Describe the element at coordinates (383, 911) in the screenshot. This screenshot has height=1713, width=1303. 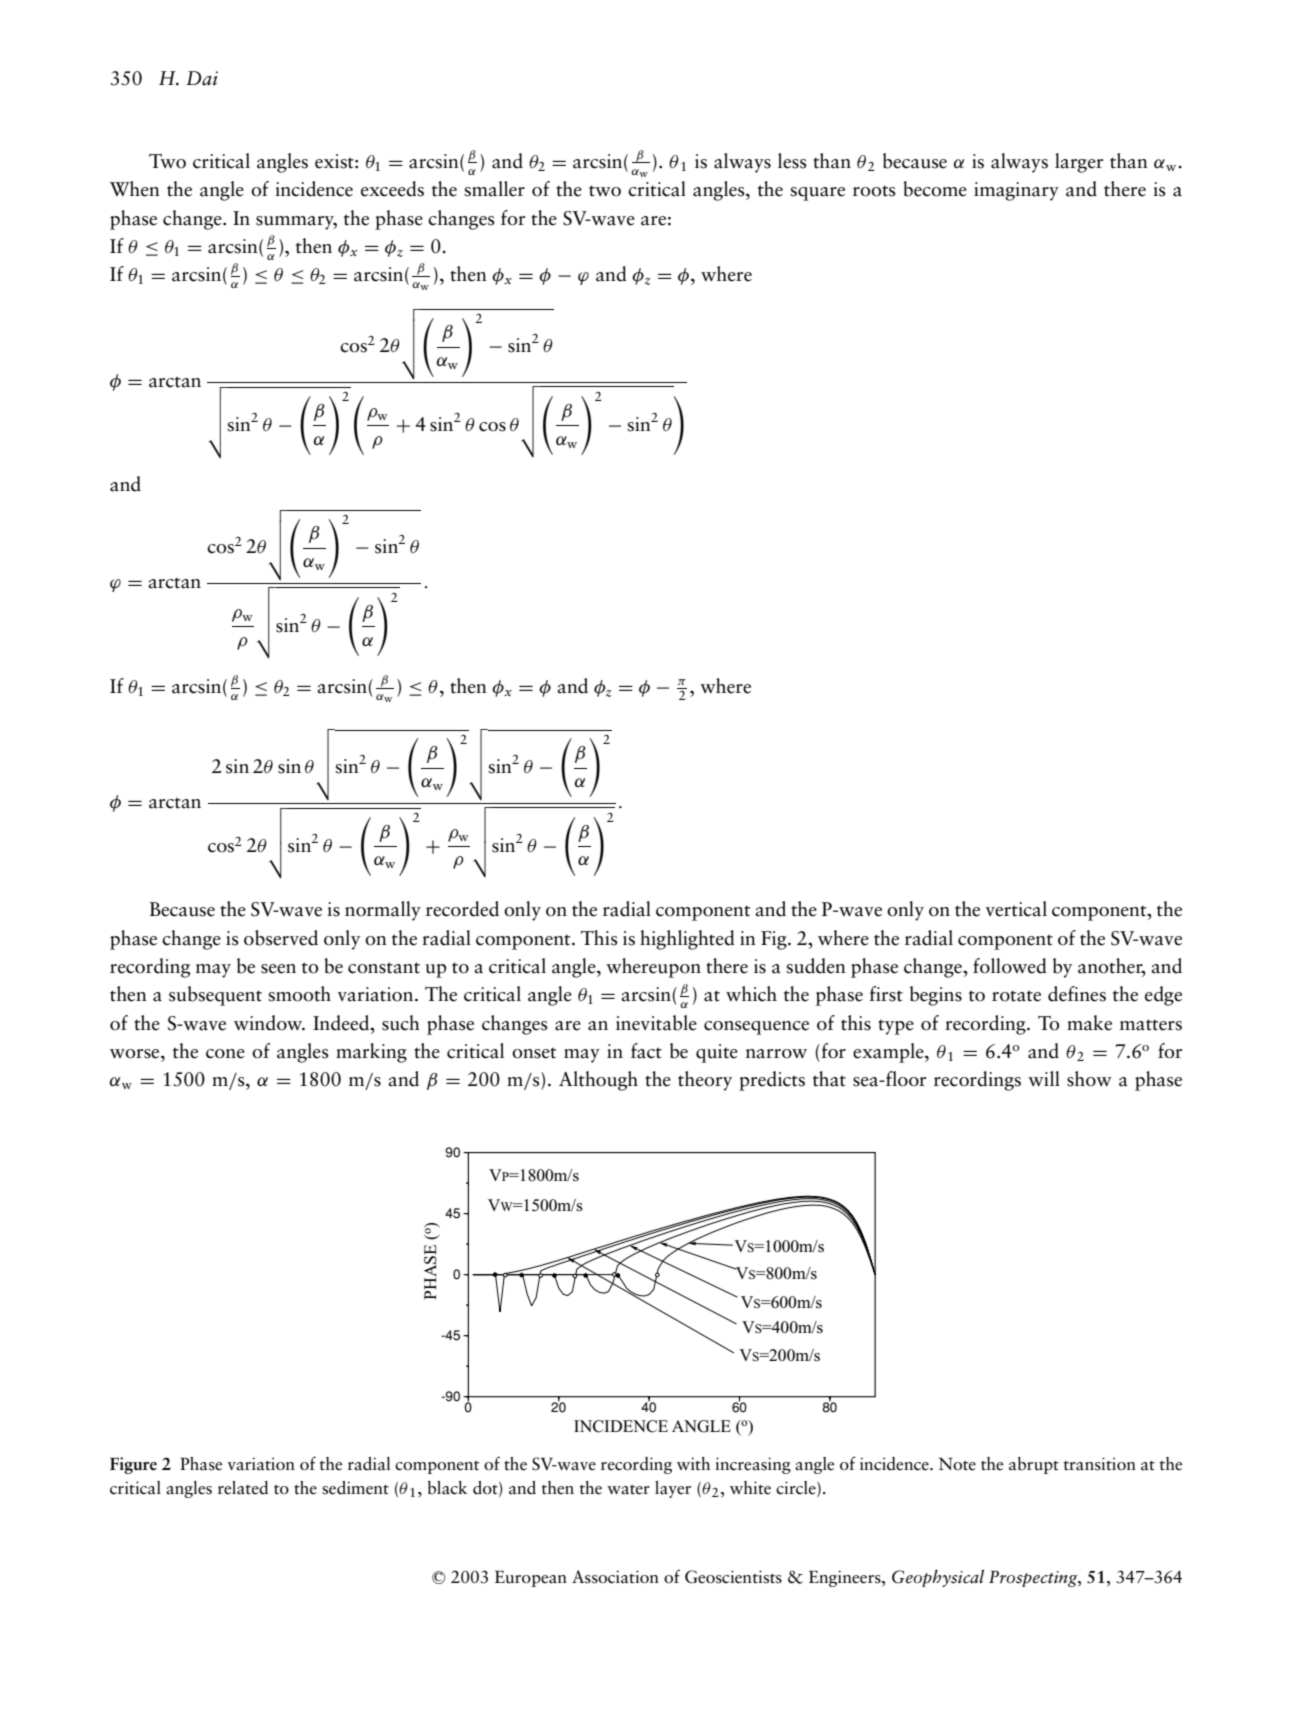
I see `normally` at that location.
